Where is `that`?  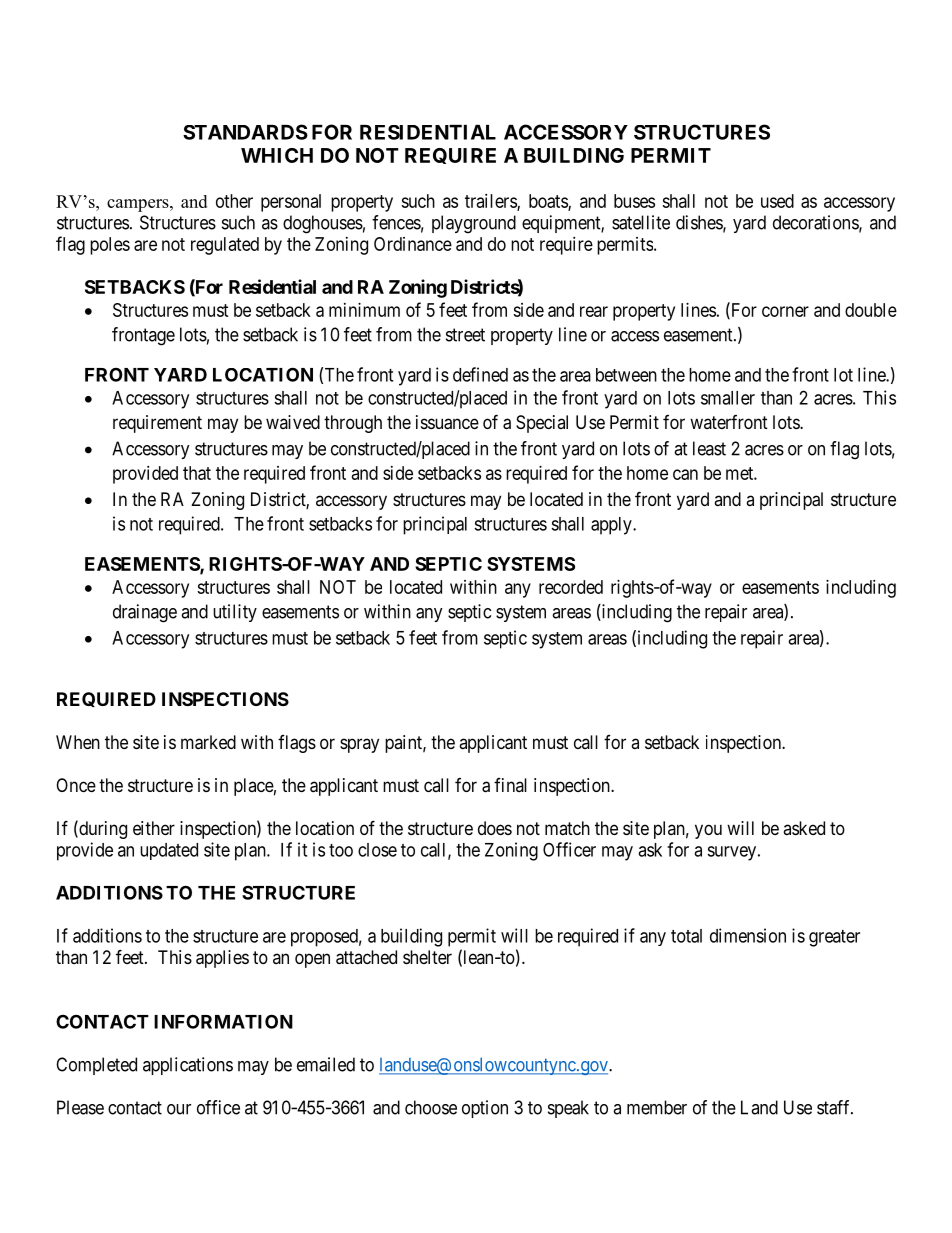 that is located at coordinates (197, 473).
